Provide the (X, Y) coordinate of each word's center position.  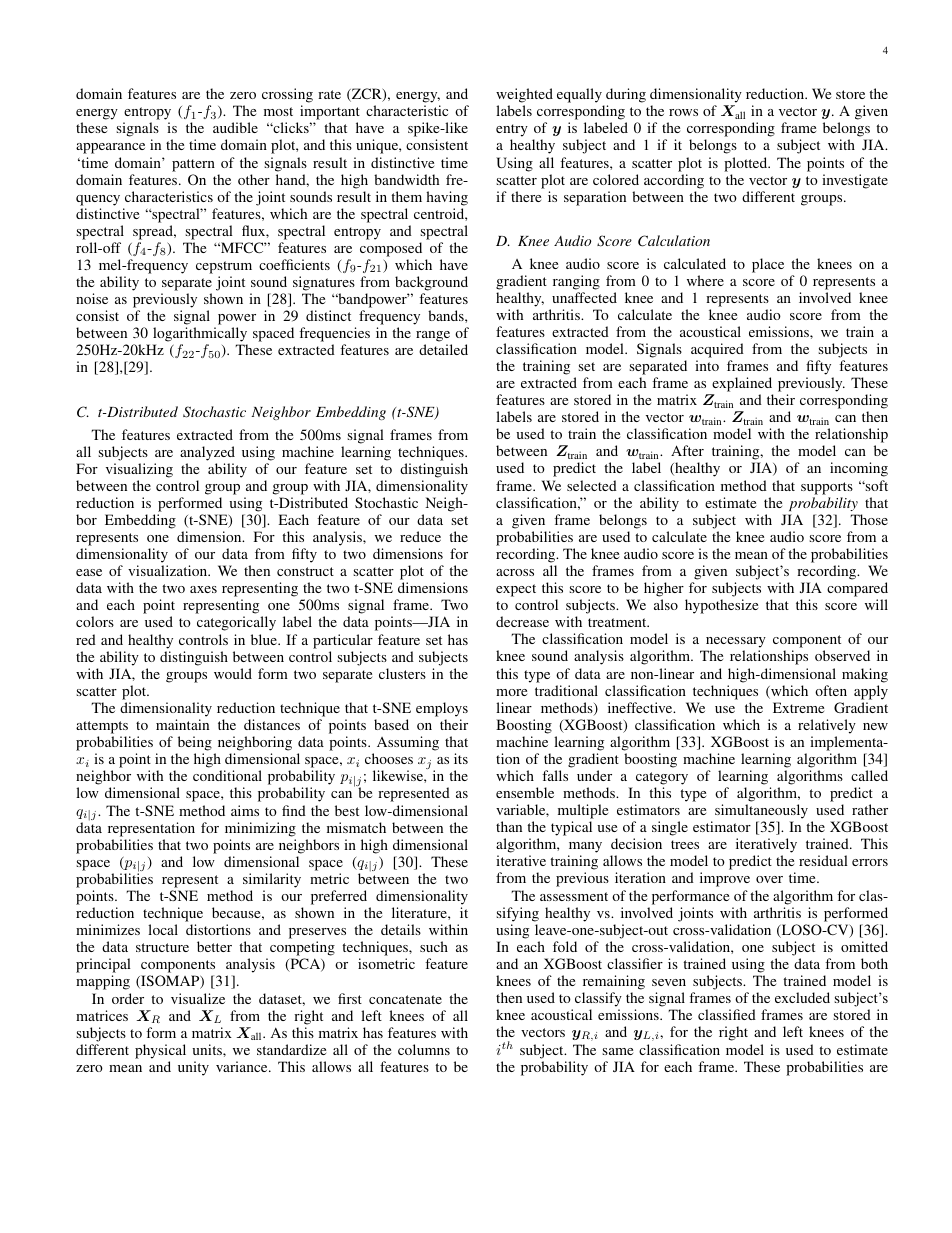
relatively (827, 726)
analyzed (207, 453)
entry (512, 132)
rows (683, 112)
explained (742, 384)
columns (424, 1049)
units (208, 1049)
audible (235, 127)
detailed (443, 349)
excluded (802, 997)
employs (442, 709)
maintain (182, 724)
